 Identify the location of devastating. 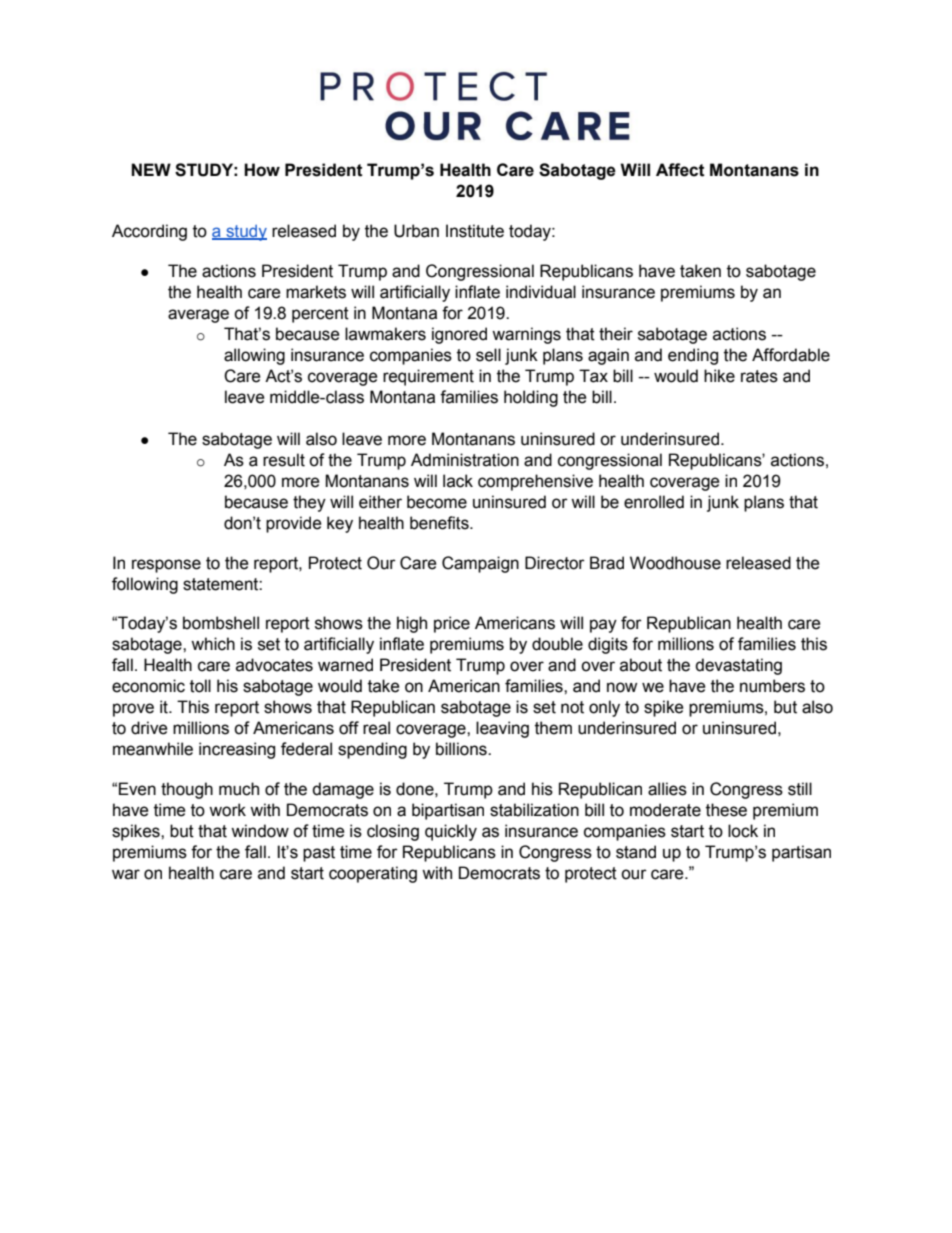
(738, 666).
